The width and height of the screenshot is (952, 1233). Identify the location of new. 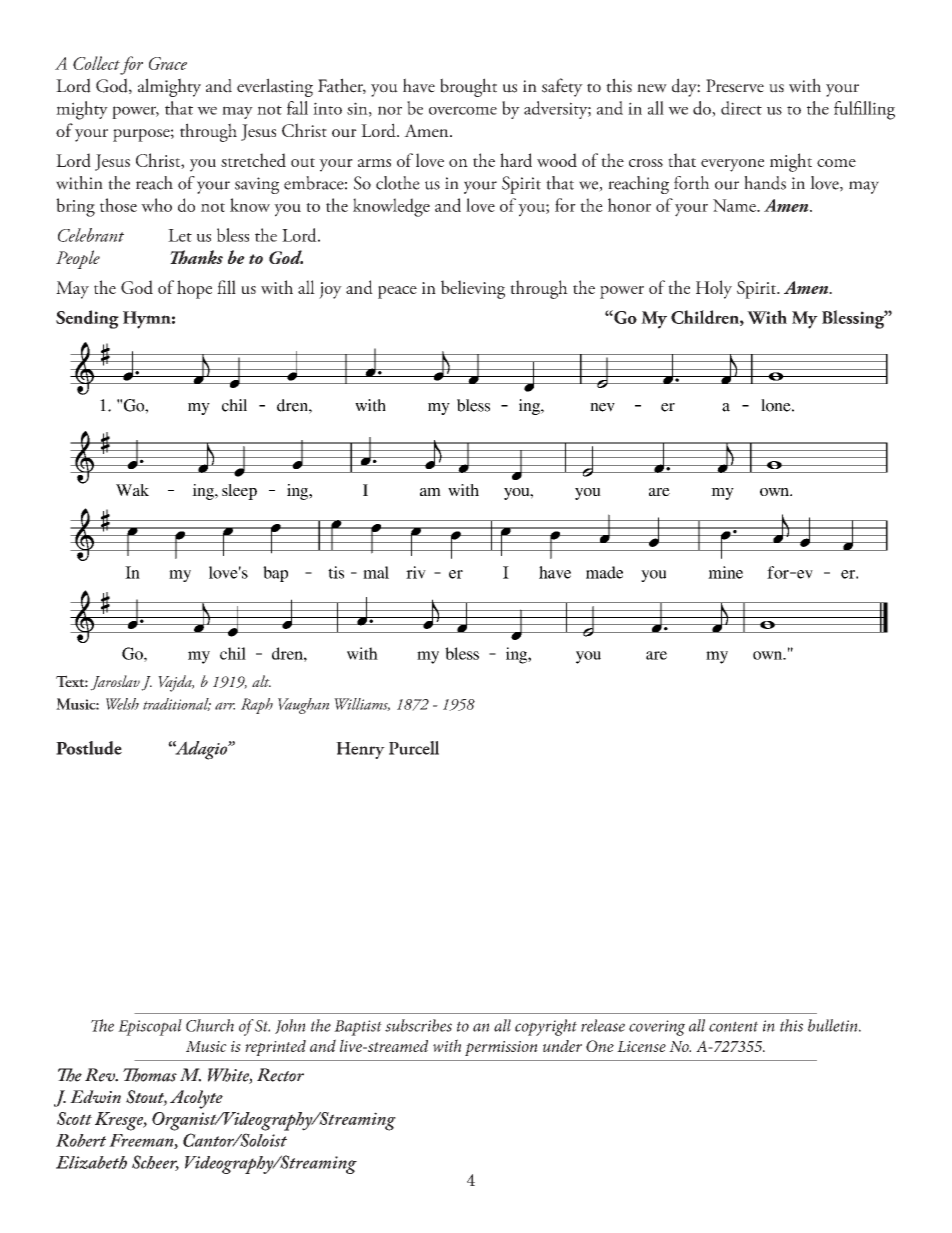
(652, 88).
